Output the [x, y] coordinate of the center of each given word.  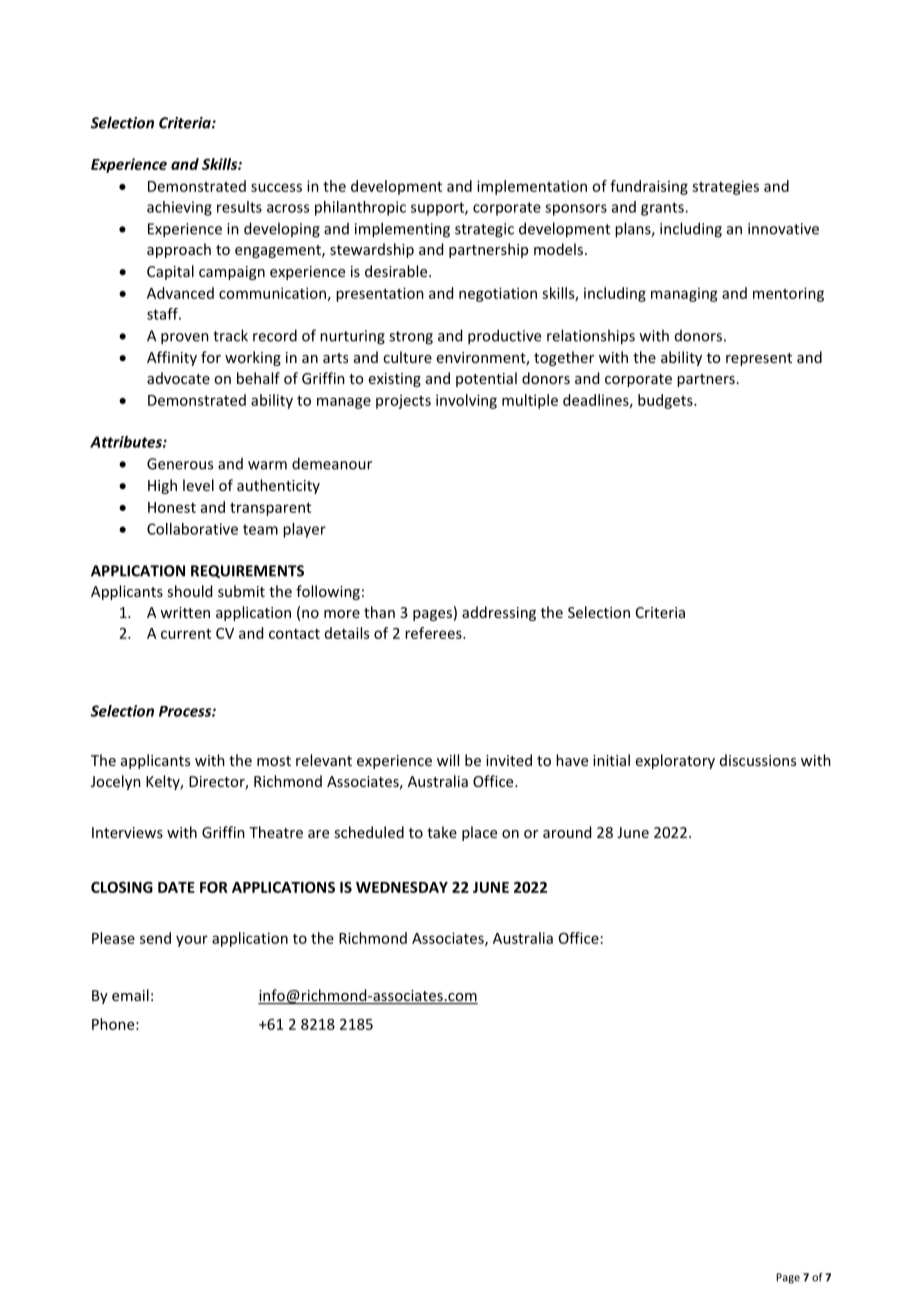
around [567, 832]
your [192, 941]
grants [663, 209]
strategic [484, 230]
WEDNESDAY [402, 887]
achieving [179, 208]
